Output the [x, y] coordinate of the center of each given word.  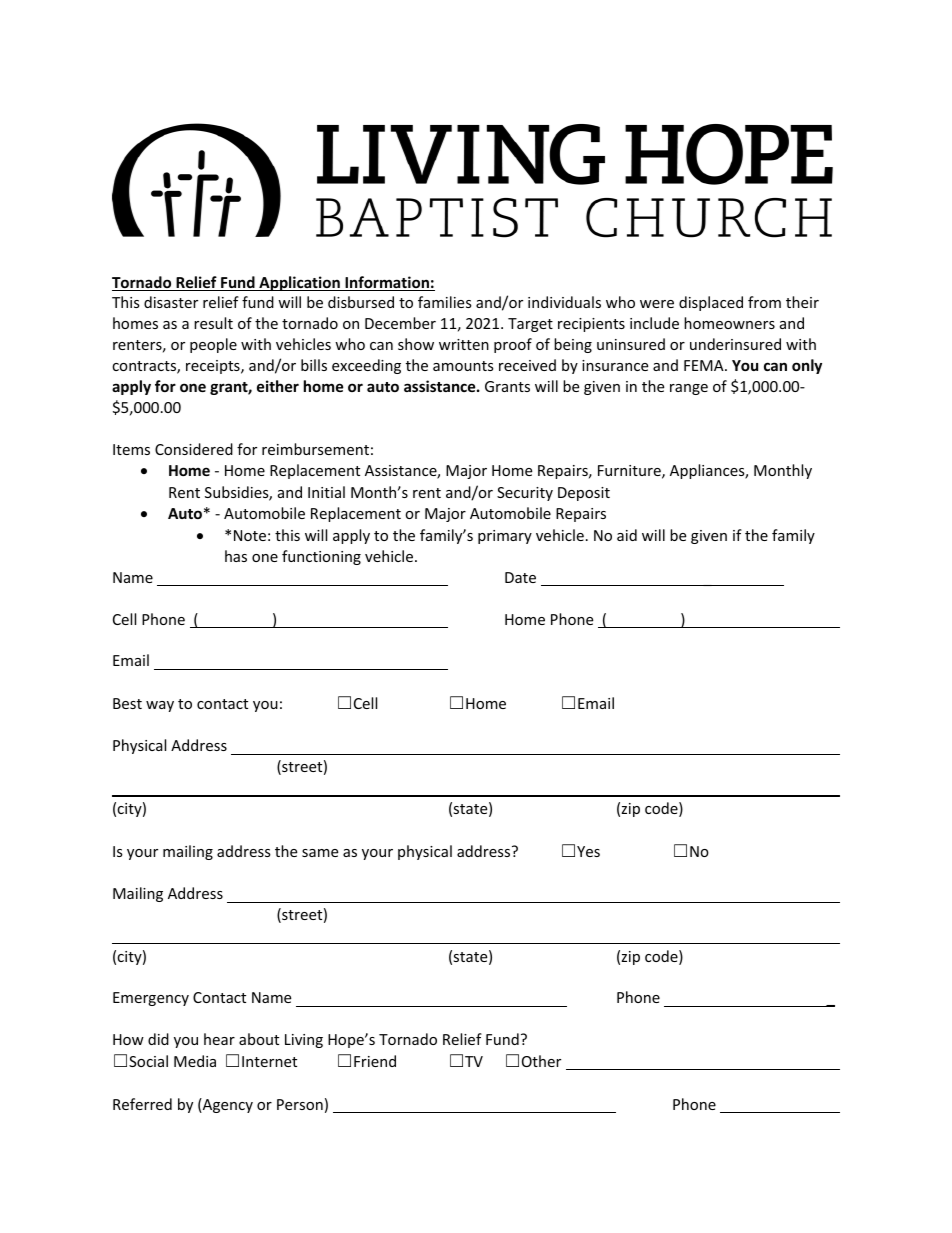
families [445, 302]
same [320, 853]
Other [541, 1061]
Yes [588, 851]
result [213, 323]
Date [520, 577]
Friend [375, 1061]
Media [195, 1061]
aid [627, 535]
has [236, 556]
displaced [711, 303]
